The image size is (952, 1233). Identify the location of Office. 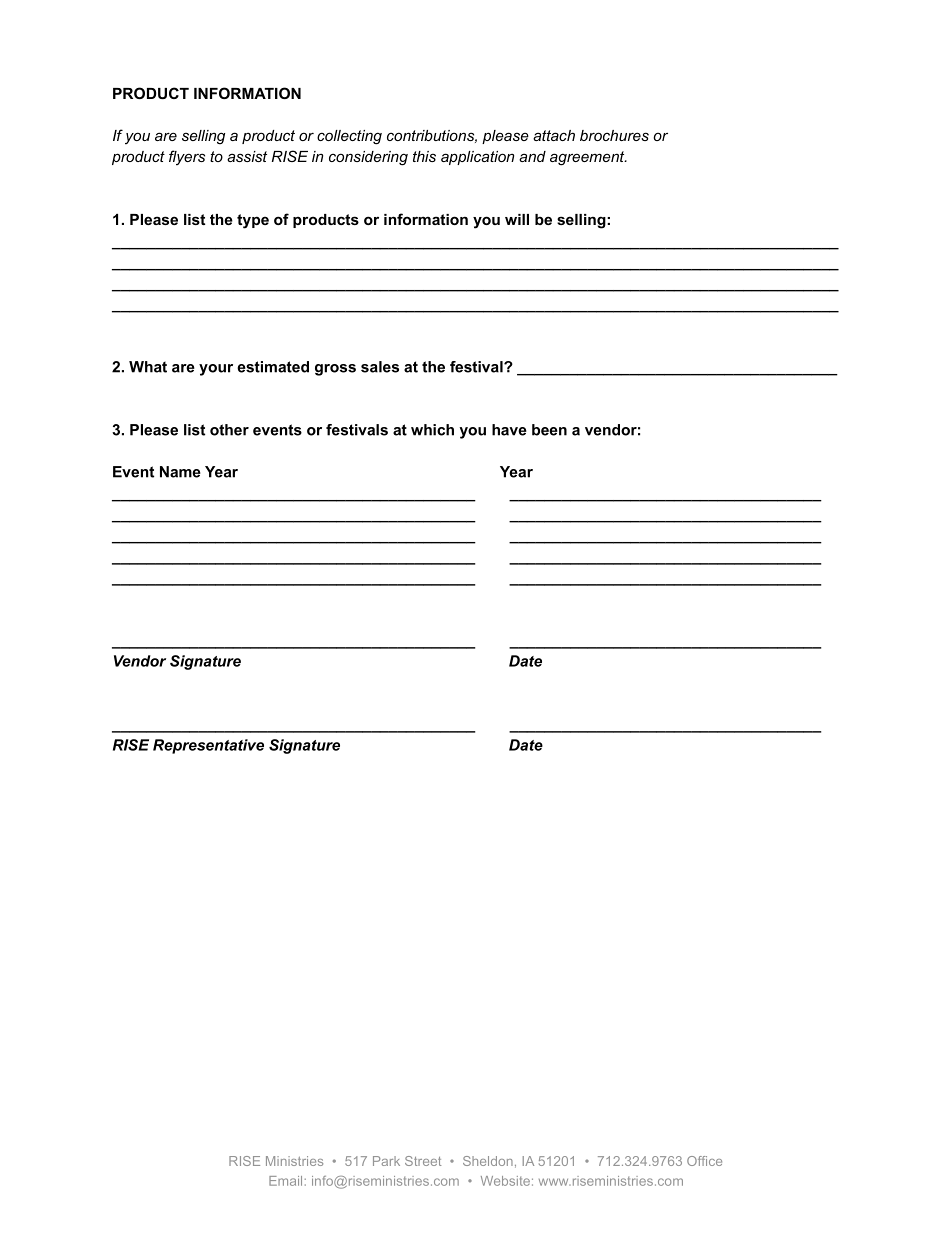
(704, 1161).
